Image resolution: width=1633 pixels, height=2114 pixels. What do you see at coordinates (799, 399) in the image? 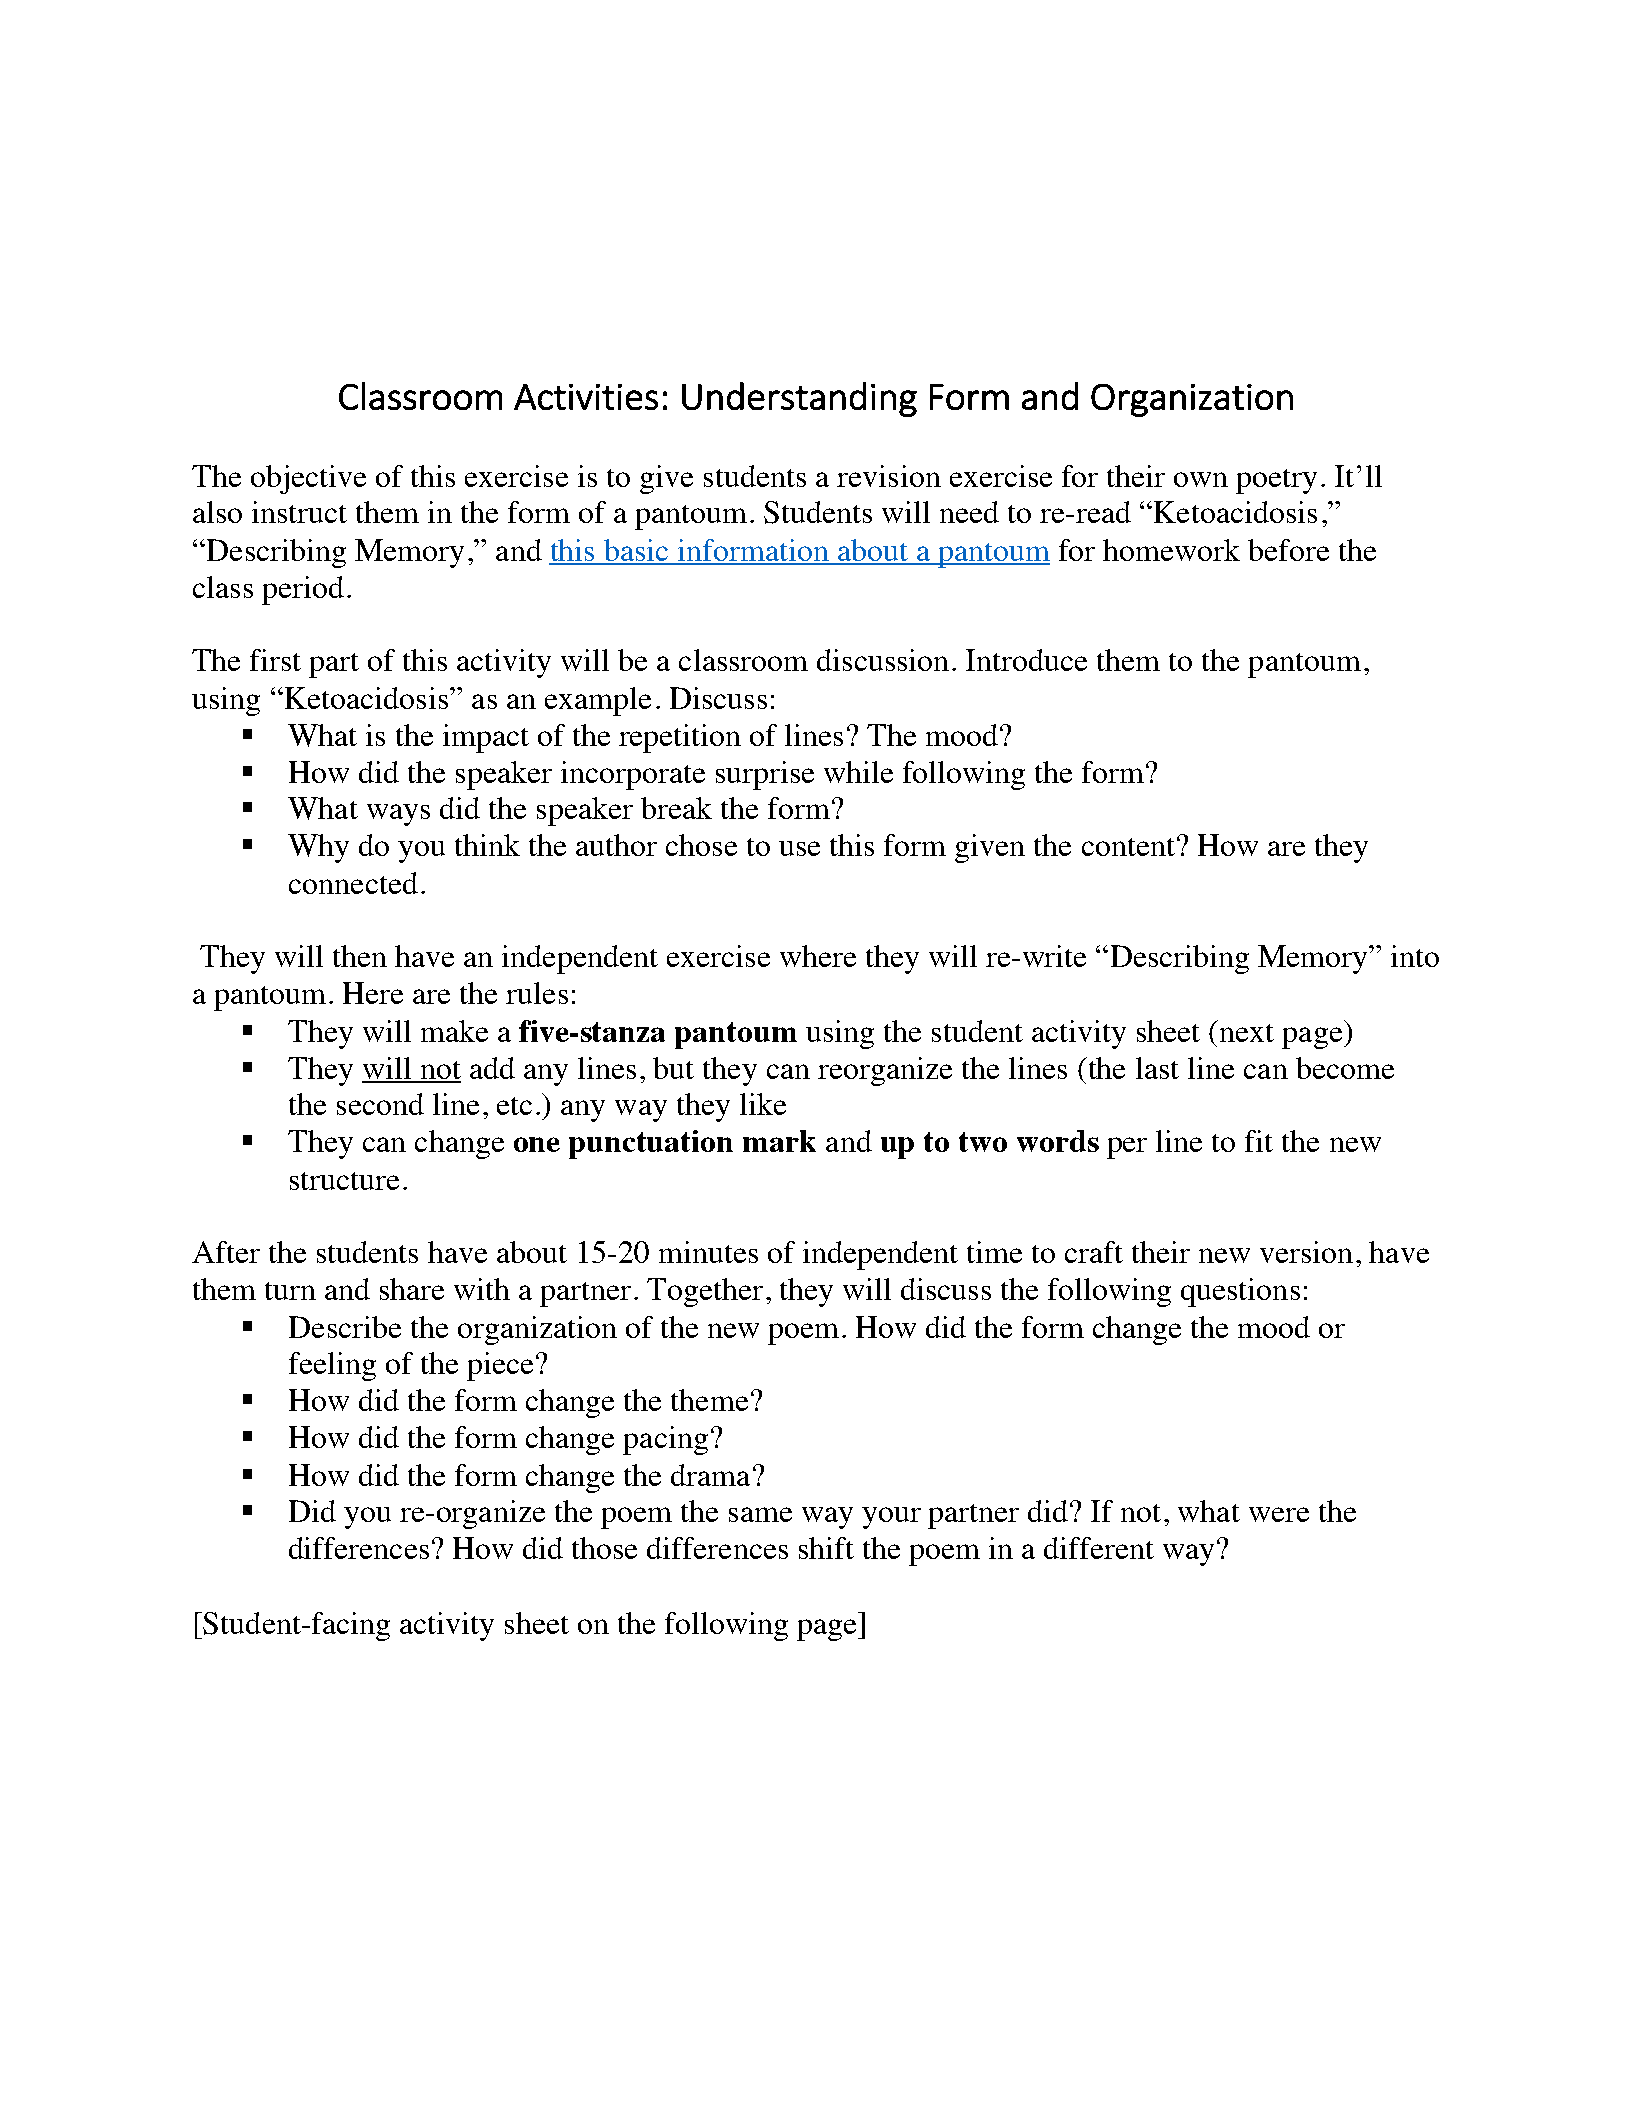
I see `Understanding` at bounding box center [799, 399].
